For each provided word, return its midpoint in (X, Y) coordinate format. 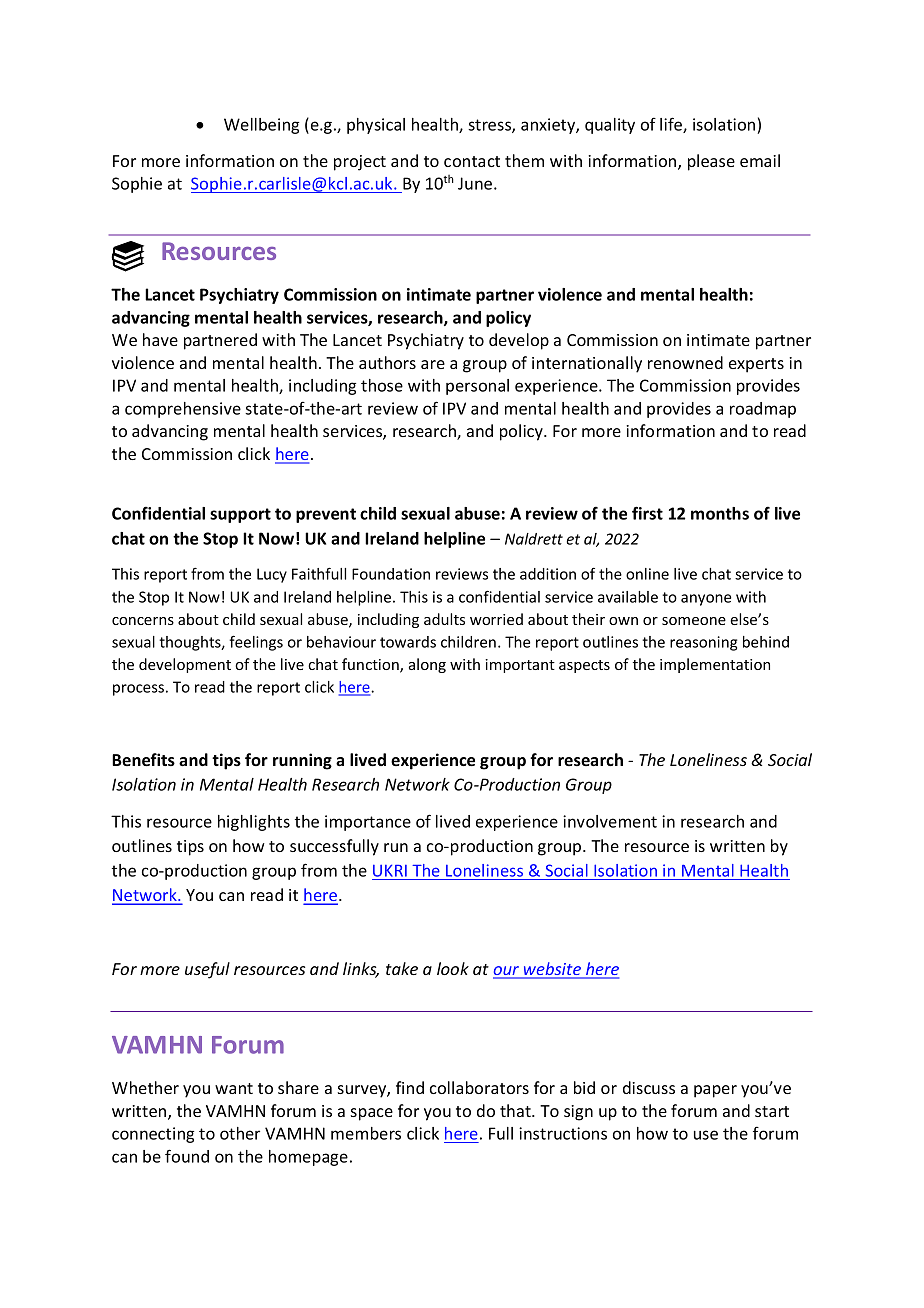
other (240, 1133)
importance (368, 823)
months (720, 513)
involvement (610, 821)
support (240, 515)
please (711, 162)
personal (477, 387)
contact (472, 161)
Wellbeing (261, 126)
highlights (254, 823)
